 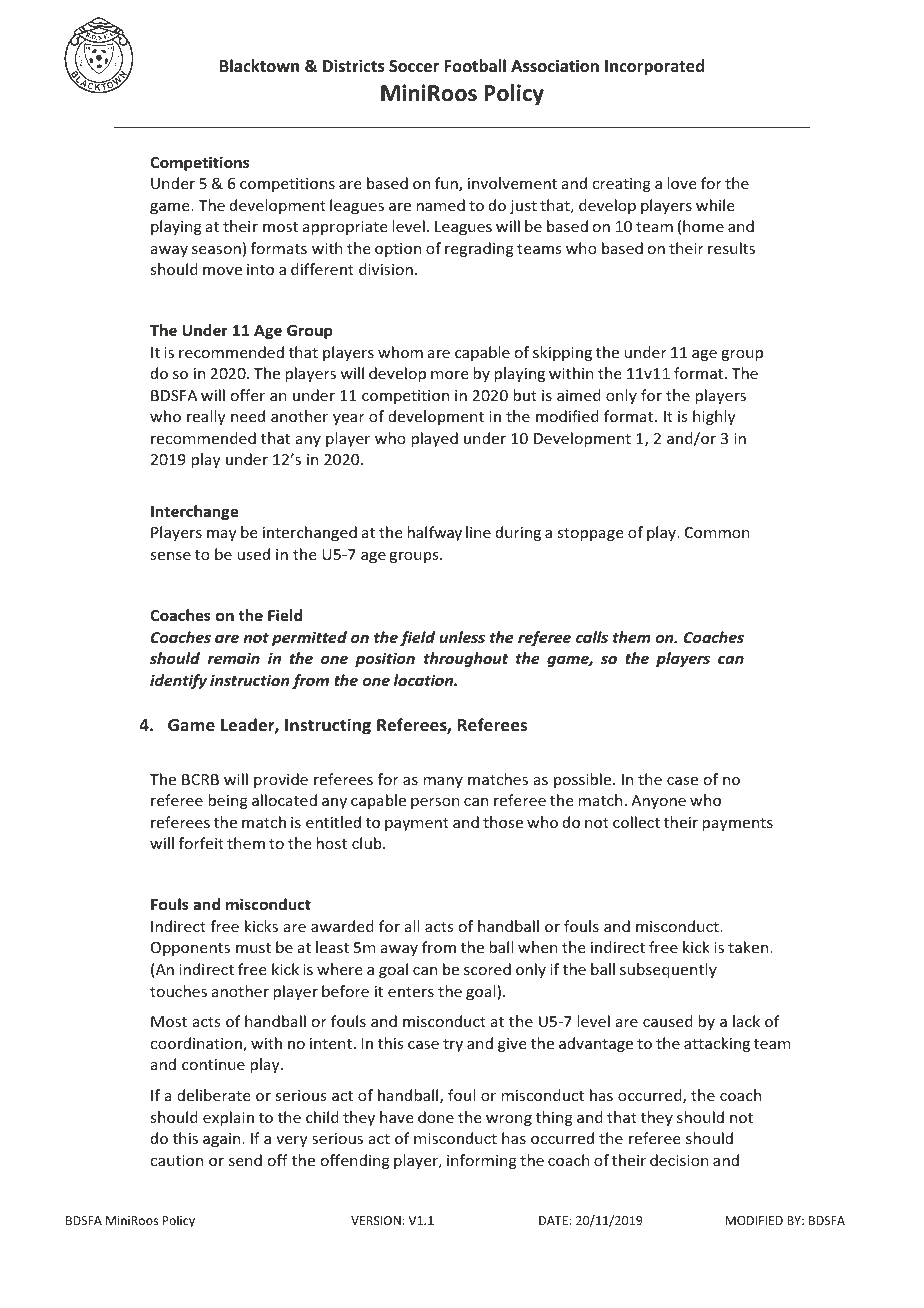 What do you see at coordinates (414, 66) in the image?
I see `Soccer` at bounding box center [414, 66].
